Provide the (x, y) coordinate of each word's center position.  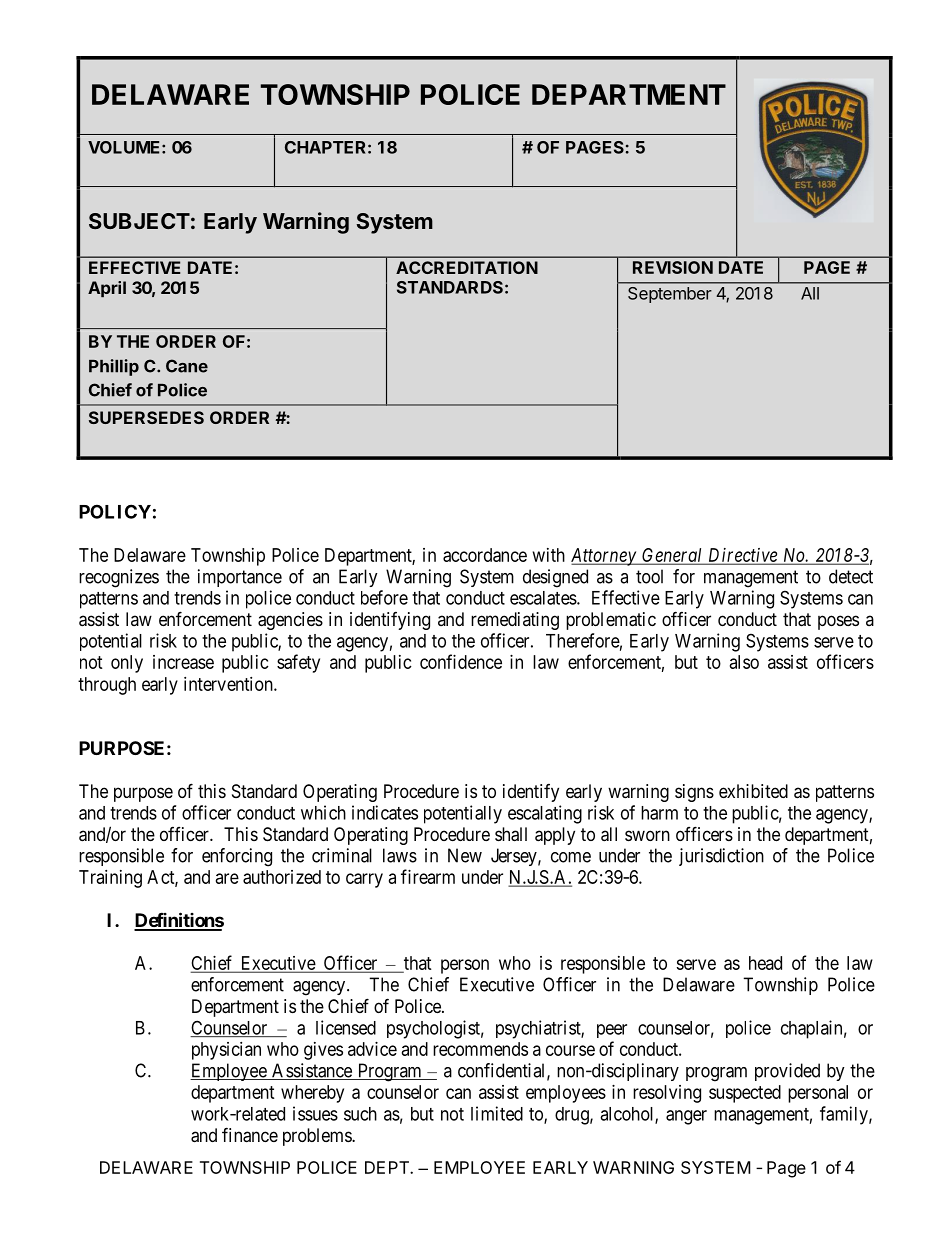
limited (497, 1113)
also (744, 662)
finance (250, 1135)
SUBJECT (139, 221)
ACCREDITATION (467, 267)
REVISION (673, 267)
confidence (461, 661)
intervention (229, 684)
